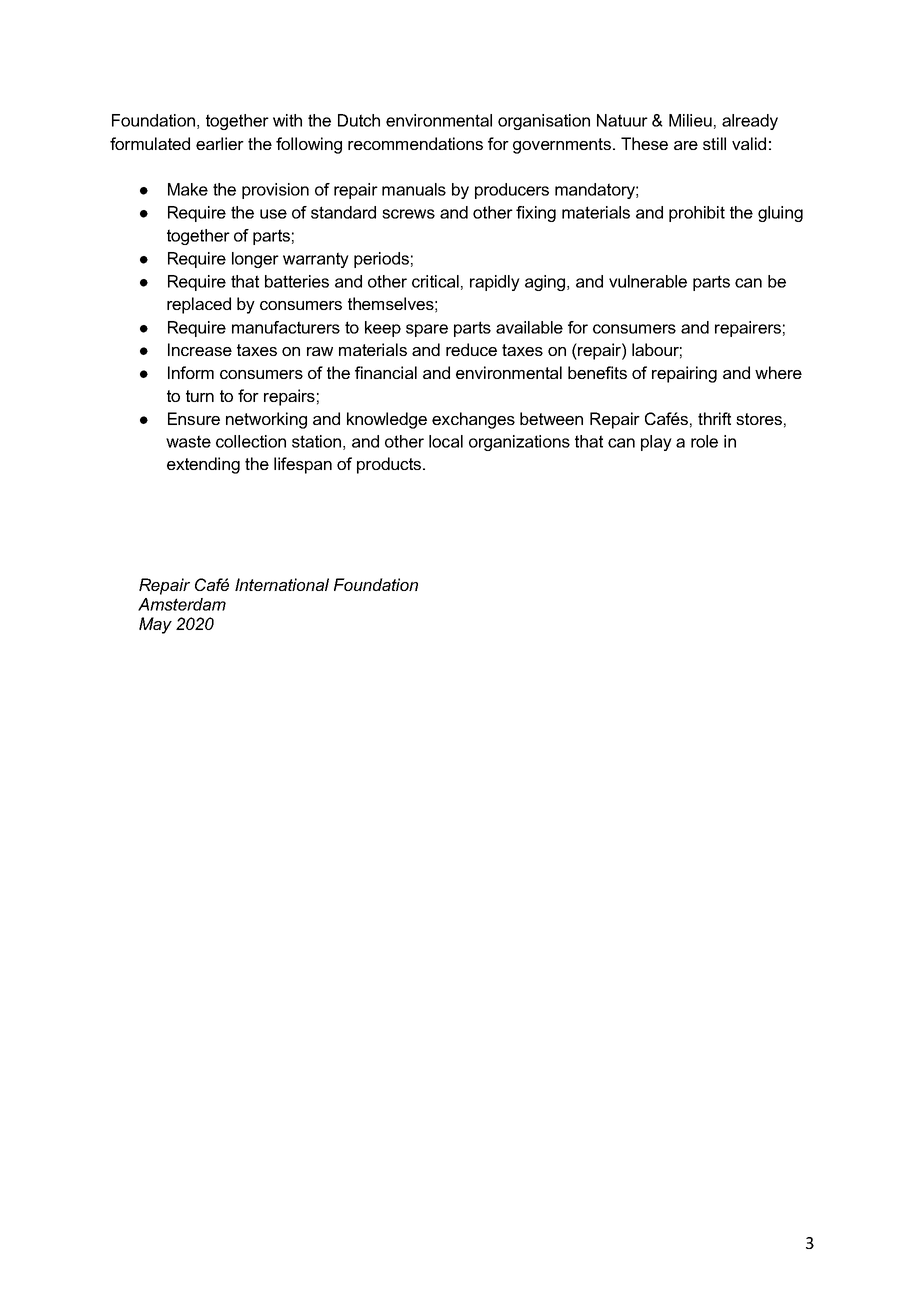 This page has width=924, height=1308. What do you see at coordinates (648, 281) in the page?
I see `vulnerable` at bounding box center [648, 281].
